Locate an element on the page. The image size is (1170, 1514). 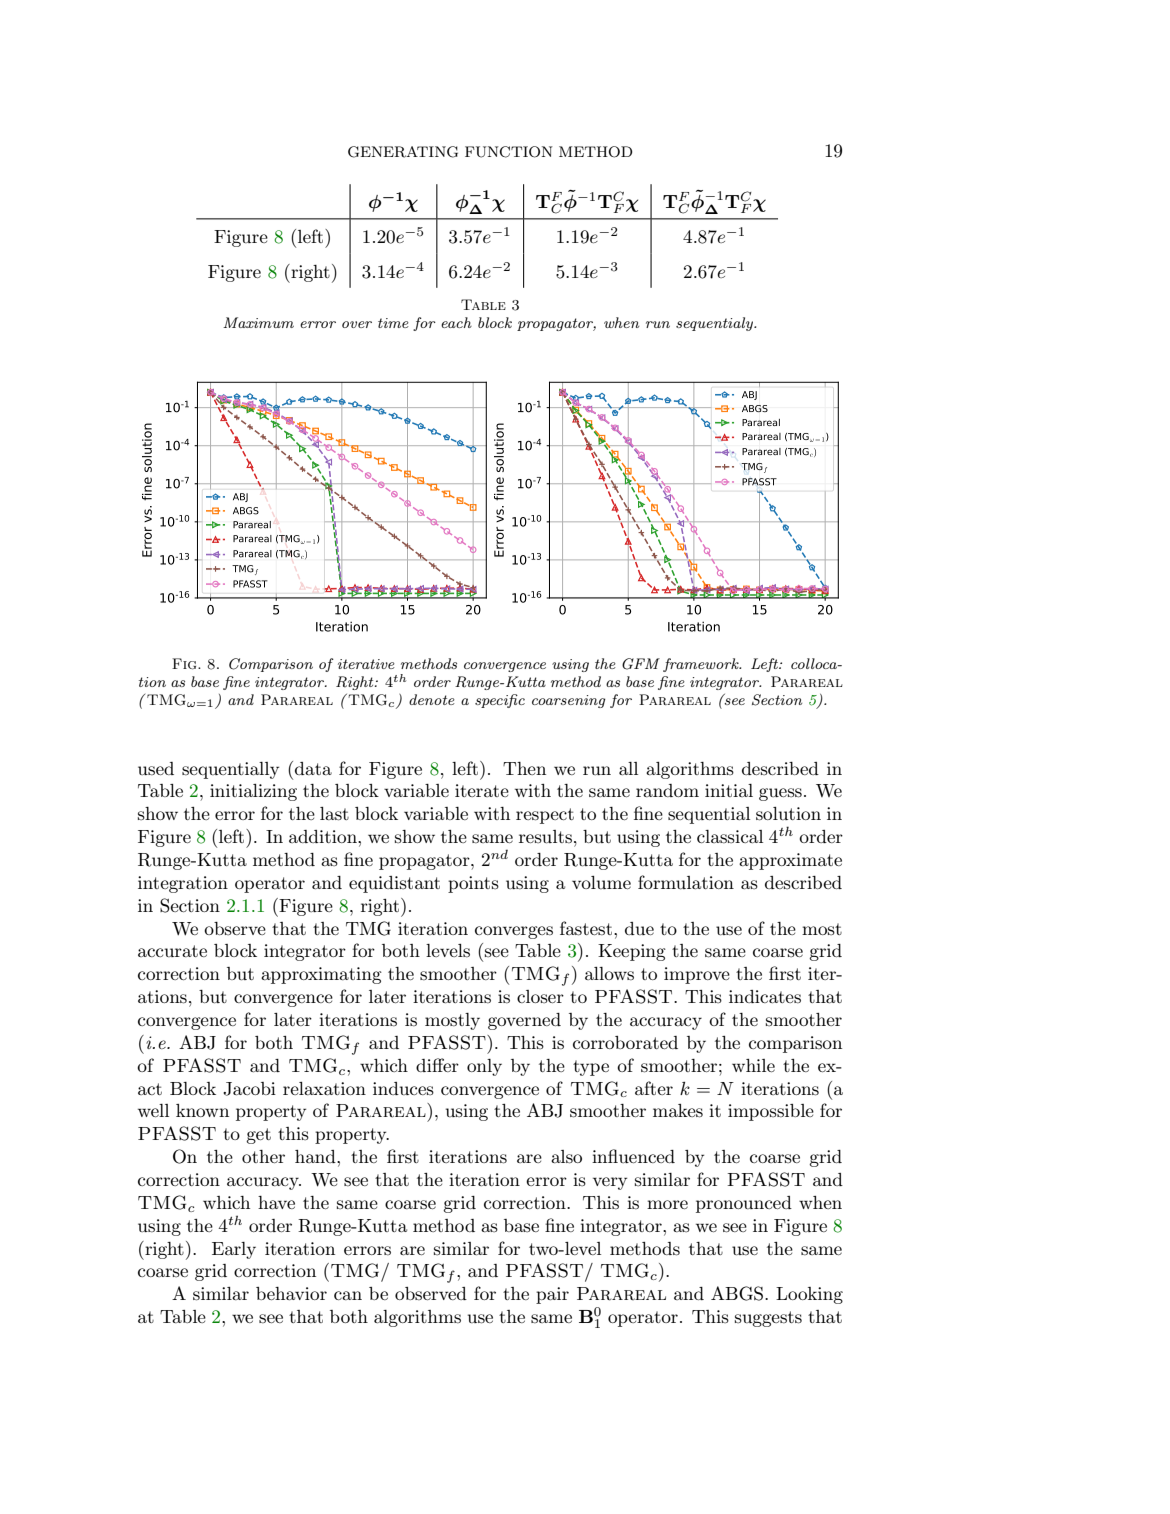
framework is located at coordinates (702, 665).
